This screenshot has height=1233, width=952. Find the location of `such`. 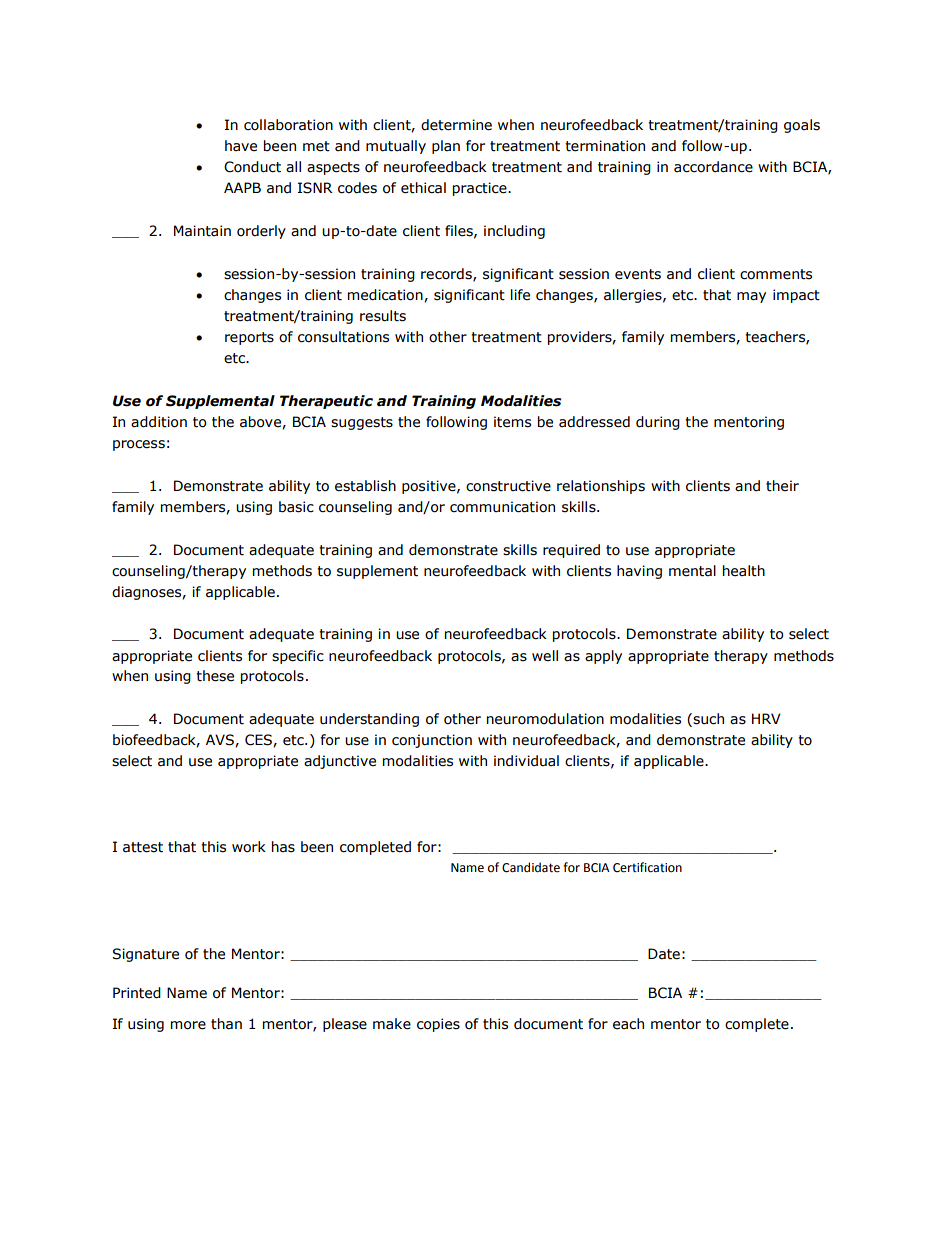

such is located at coordinates (707, 720).
